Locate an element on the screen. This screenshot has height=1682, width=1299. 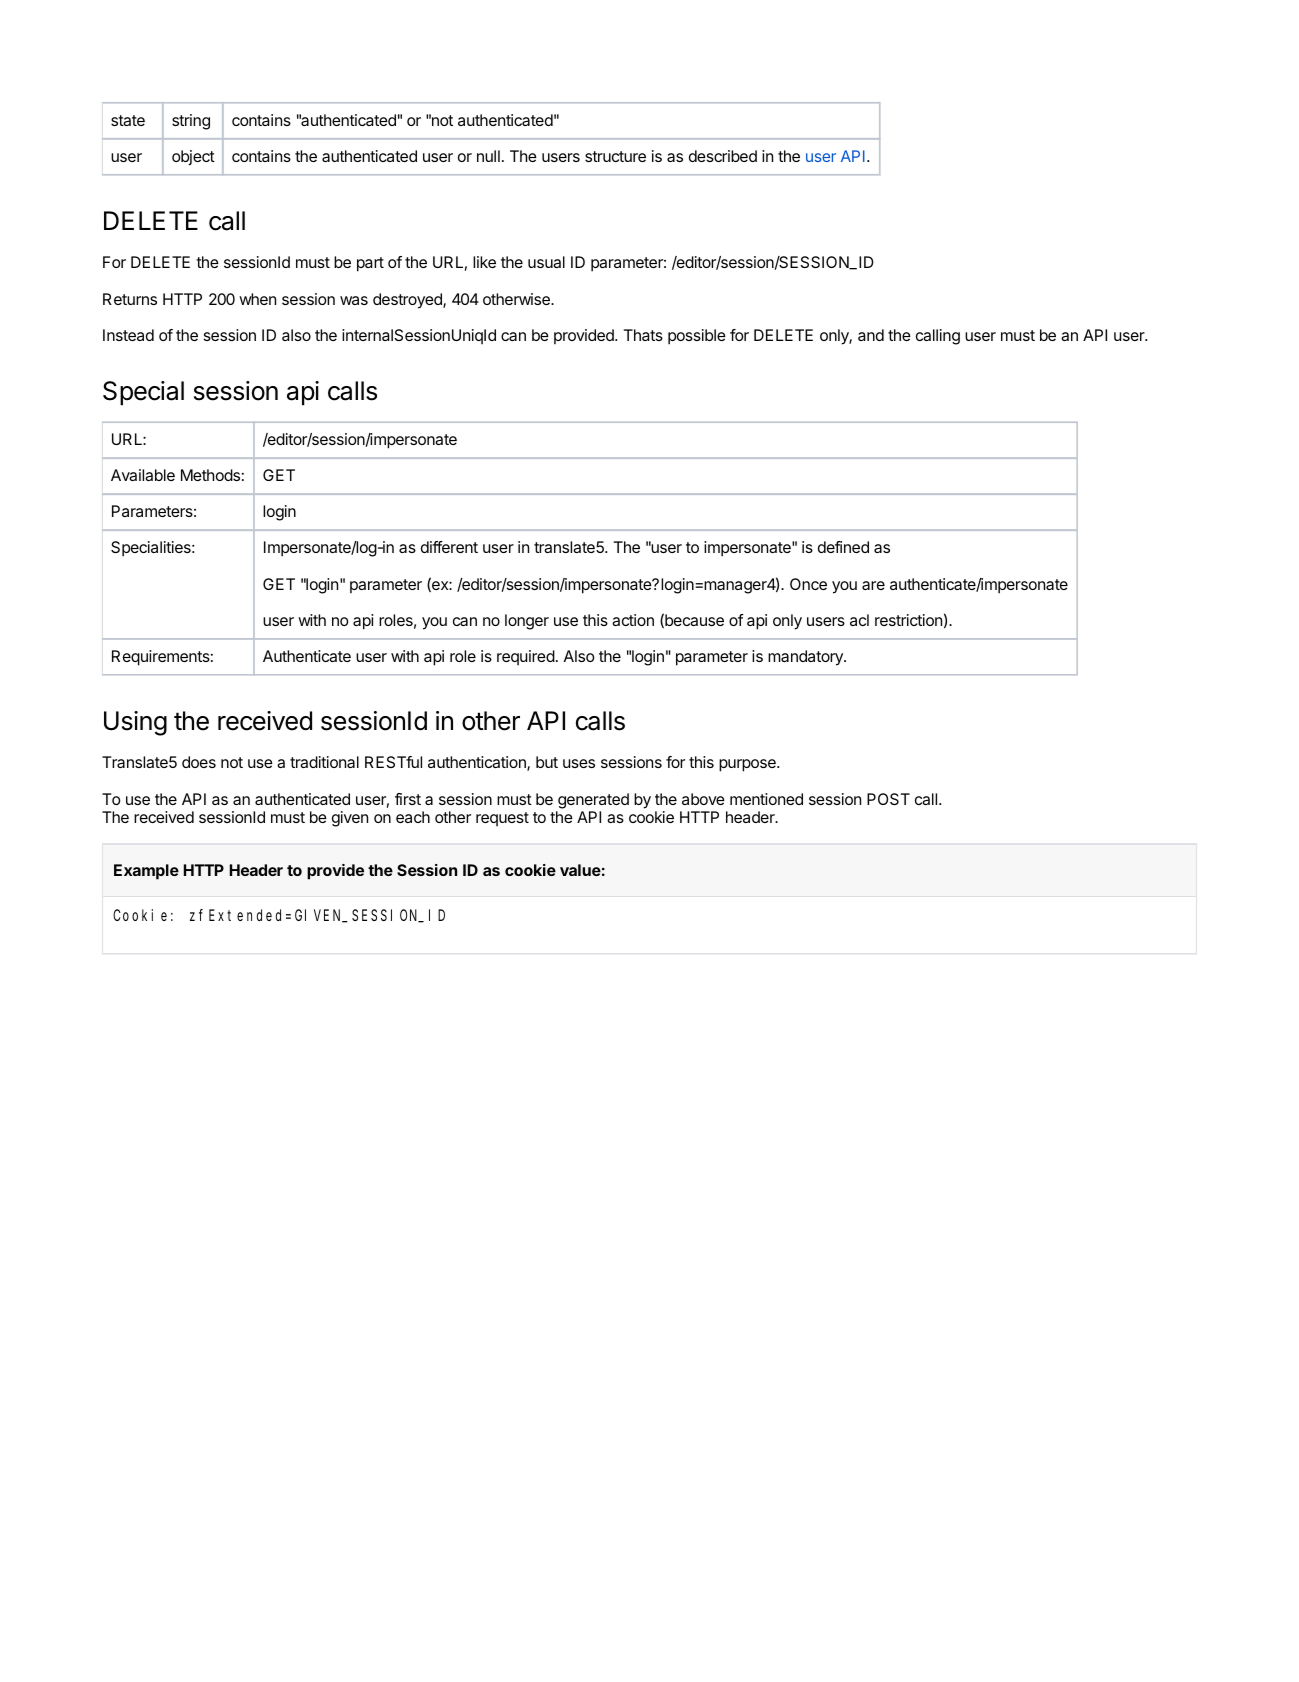
object is located at coordinates (193, 157).
